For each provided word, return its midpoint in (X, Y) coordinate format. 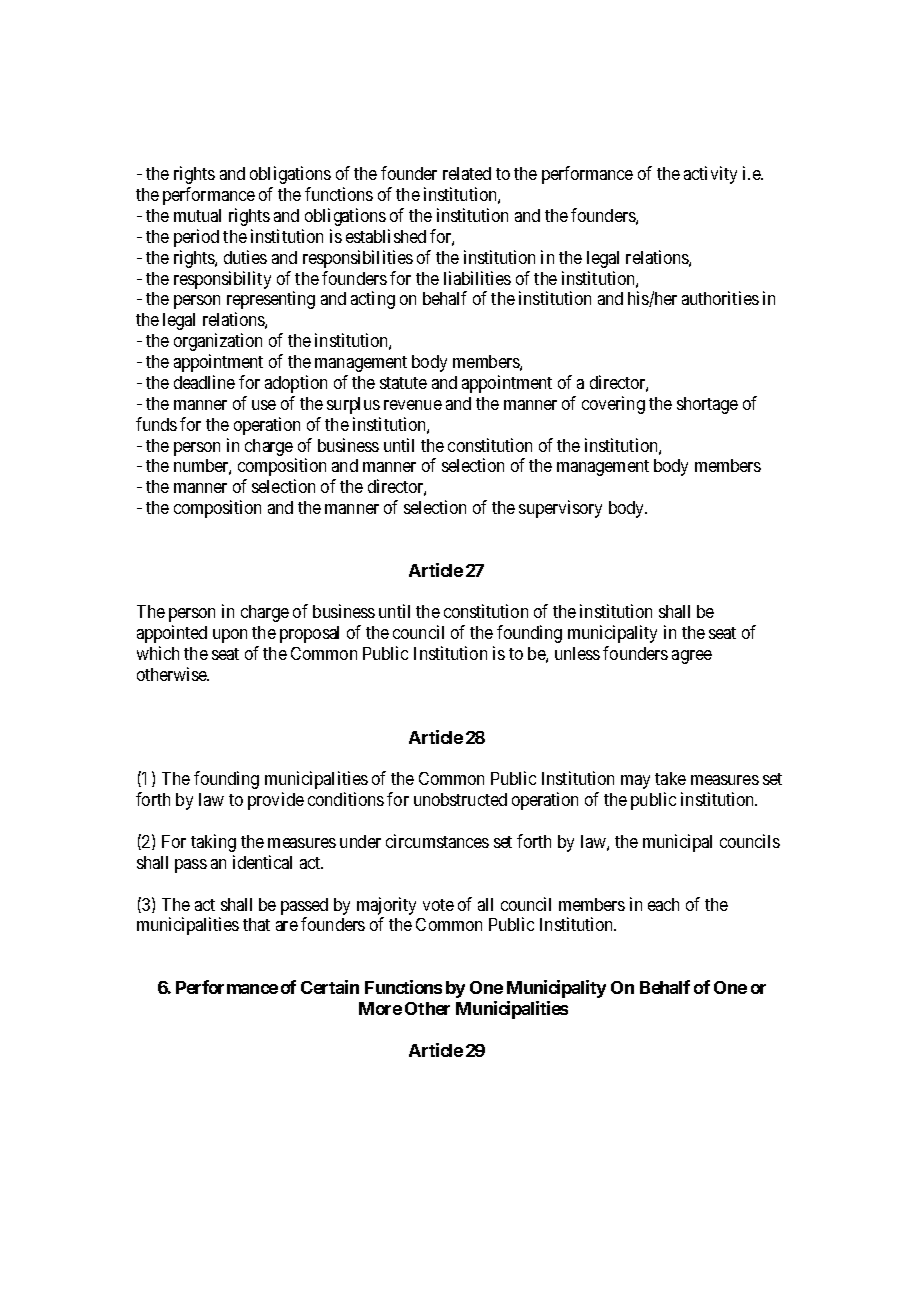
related (467, 173)
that (256, 924)
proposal (309, 634)
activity (710, 175)
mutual (197, 215)
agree (692, 657)
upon (230, 636)
